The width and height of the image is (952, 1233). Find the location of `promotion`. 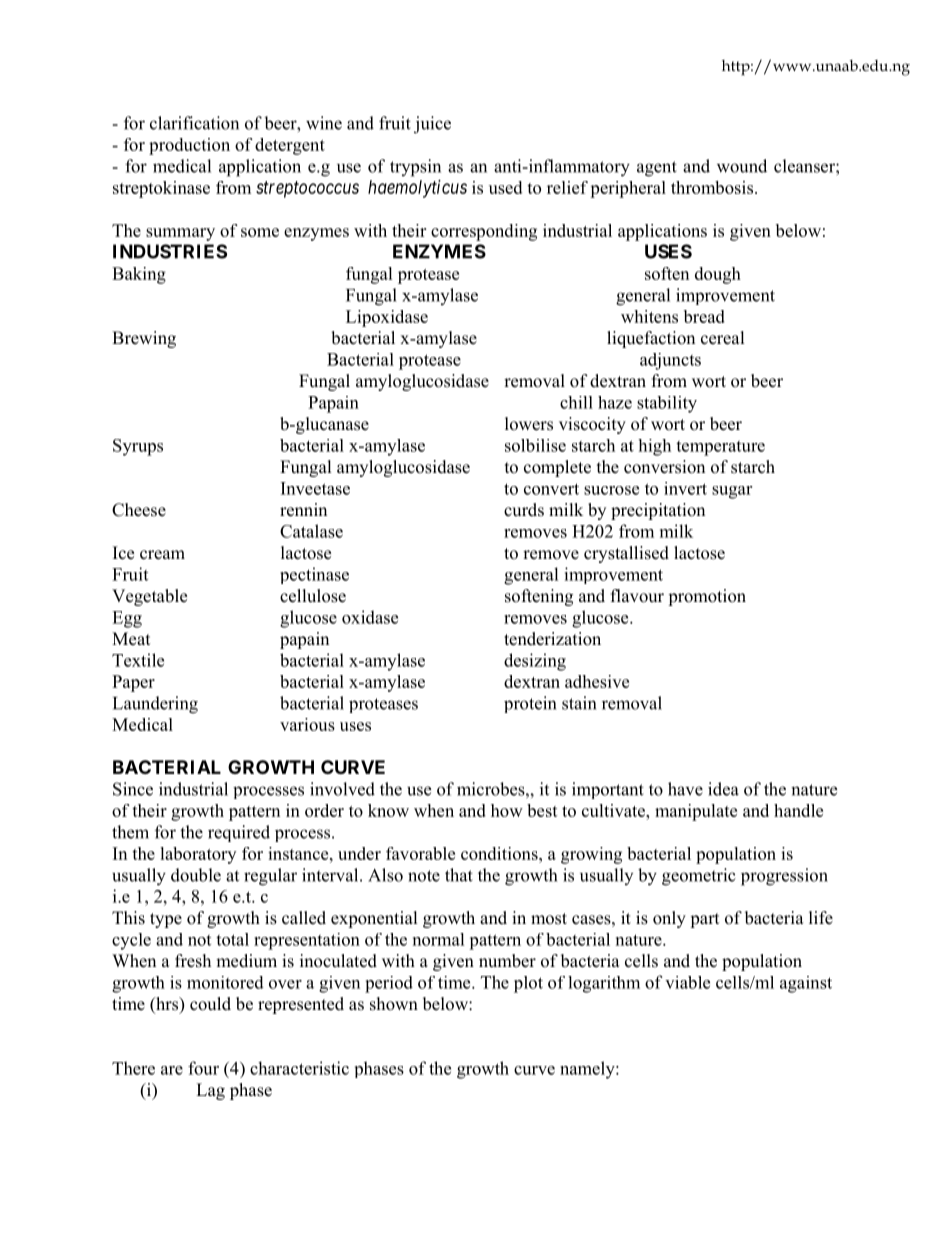

promotion is located at coordinates (707, 597).
